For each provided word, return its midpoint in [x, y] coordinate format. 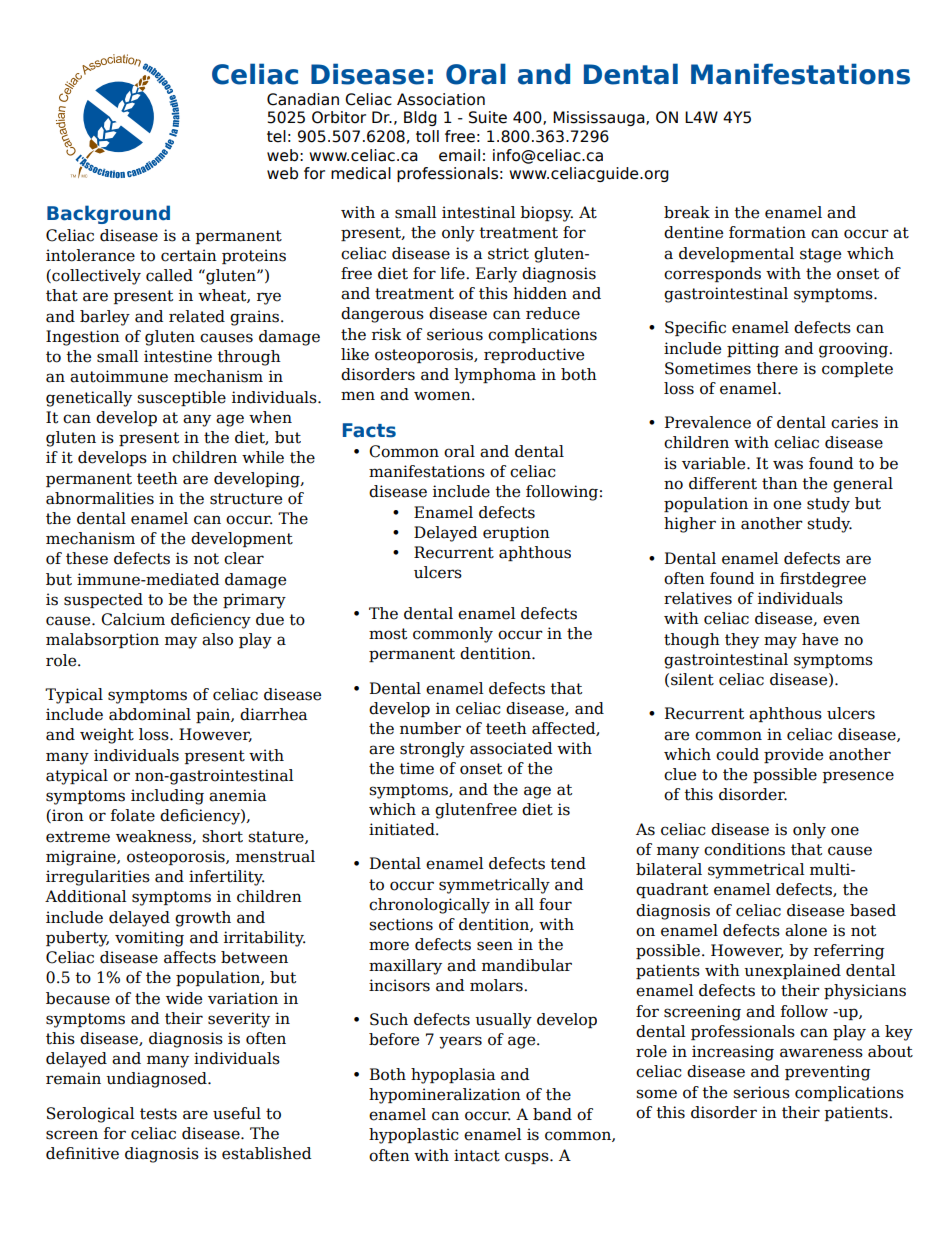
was [788, 465]
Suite [488, 117]
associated [511, 748]
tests [158, 1114]
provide [793, 755]
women [443, 396]
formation [767, 232]
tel [276, 136]
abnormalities [100, 498]
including [167, 797]
